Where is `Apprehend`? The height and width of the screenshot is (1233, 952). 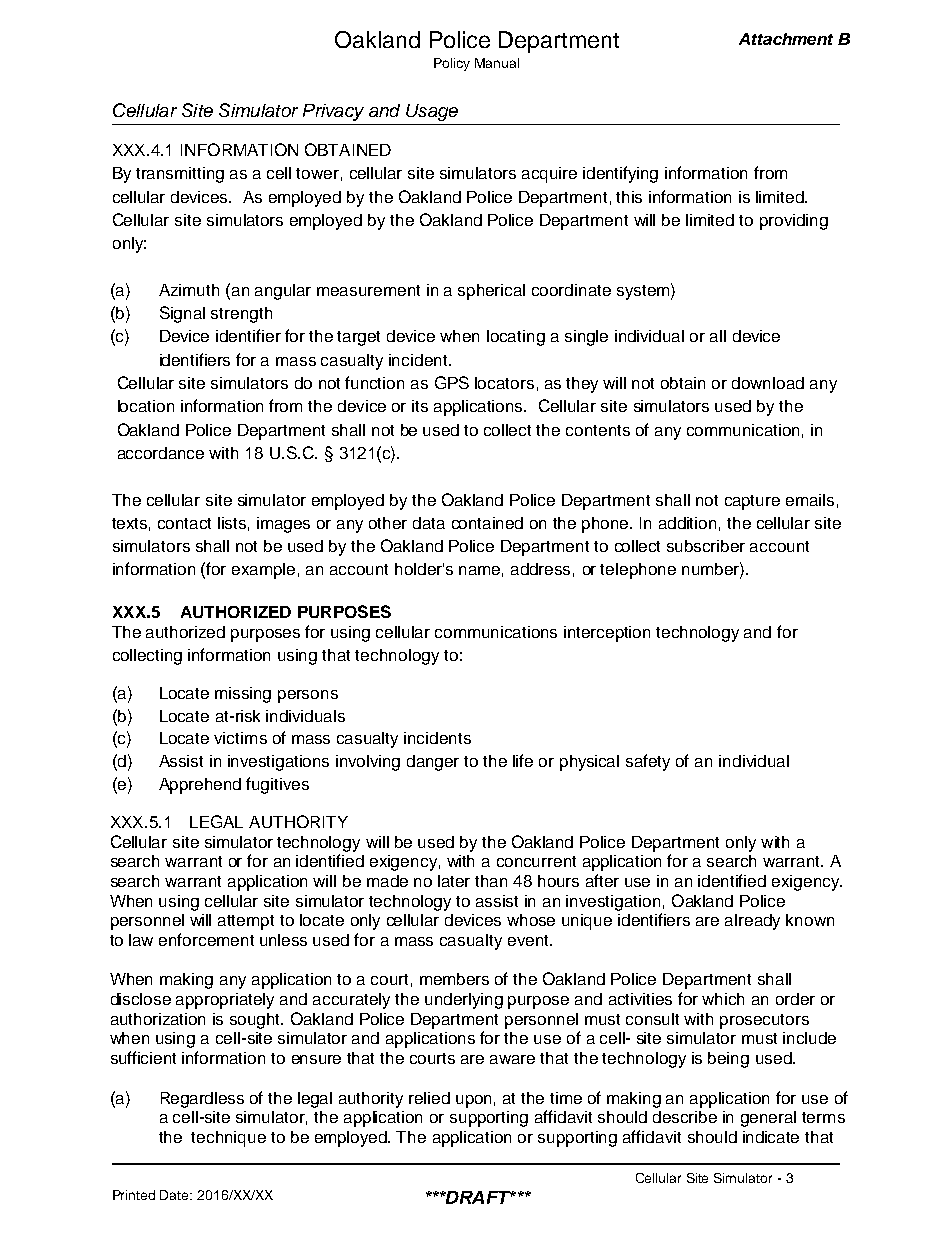 Apprehend is located at coordinates (200, 786).
